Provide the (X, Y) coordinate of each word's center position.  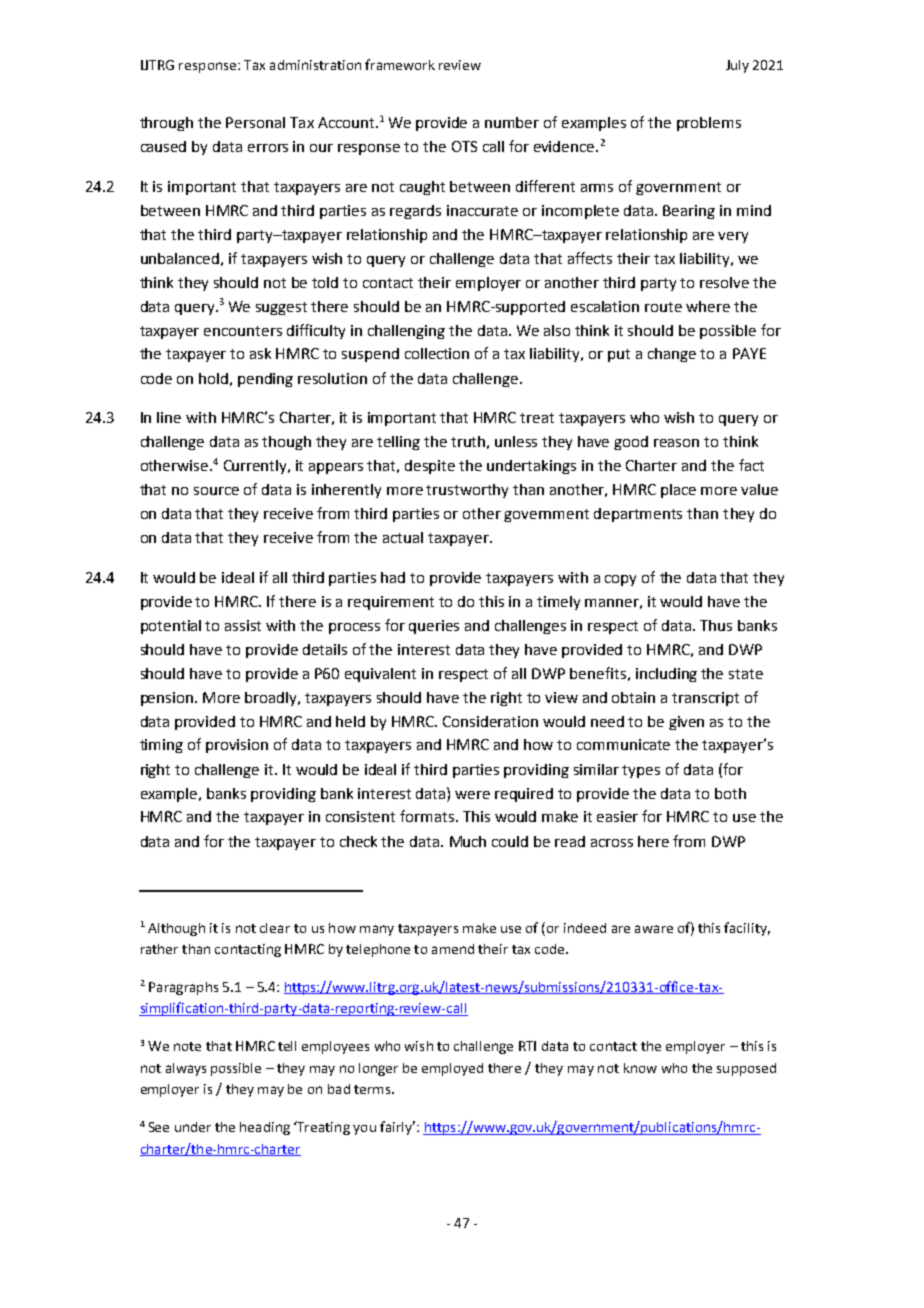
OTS (464, 146)
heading (265, 1128)
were (472, 795)
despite (430, 467)
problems (709, 124)
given (686, 723)
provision (237, 746)
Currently (257, 467)
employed (452, 1069)
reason (676, 443)
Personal (255, 122)
